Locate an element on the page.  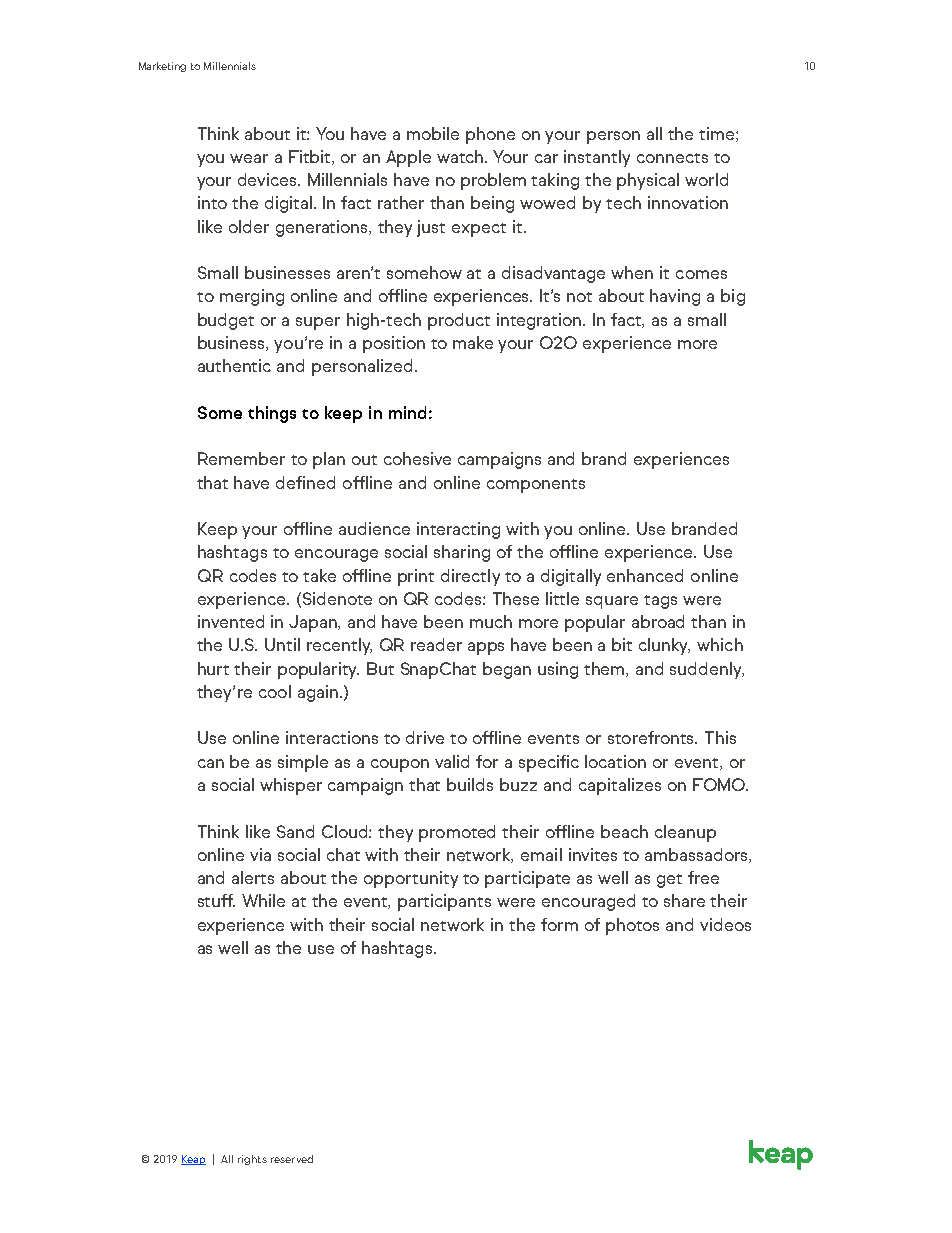
rights is located at coordinates (252, 1160).
